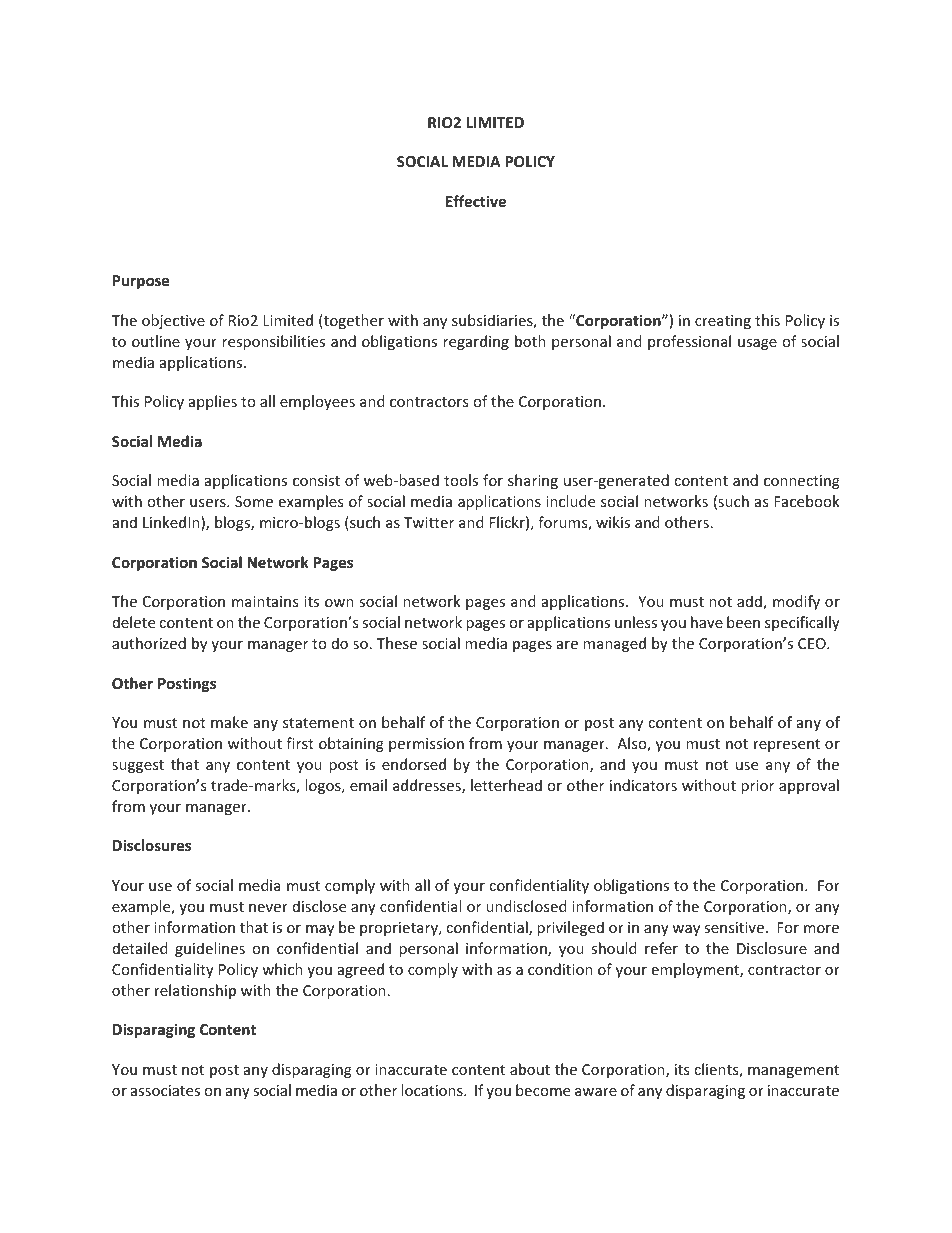 The width and height of the page is (952, 1233). What do you see at coordinates (165, 1090) in the page?
I see `associates` at bounding box center [165, 1090].
